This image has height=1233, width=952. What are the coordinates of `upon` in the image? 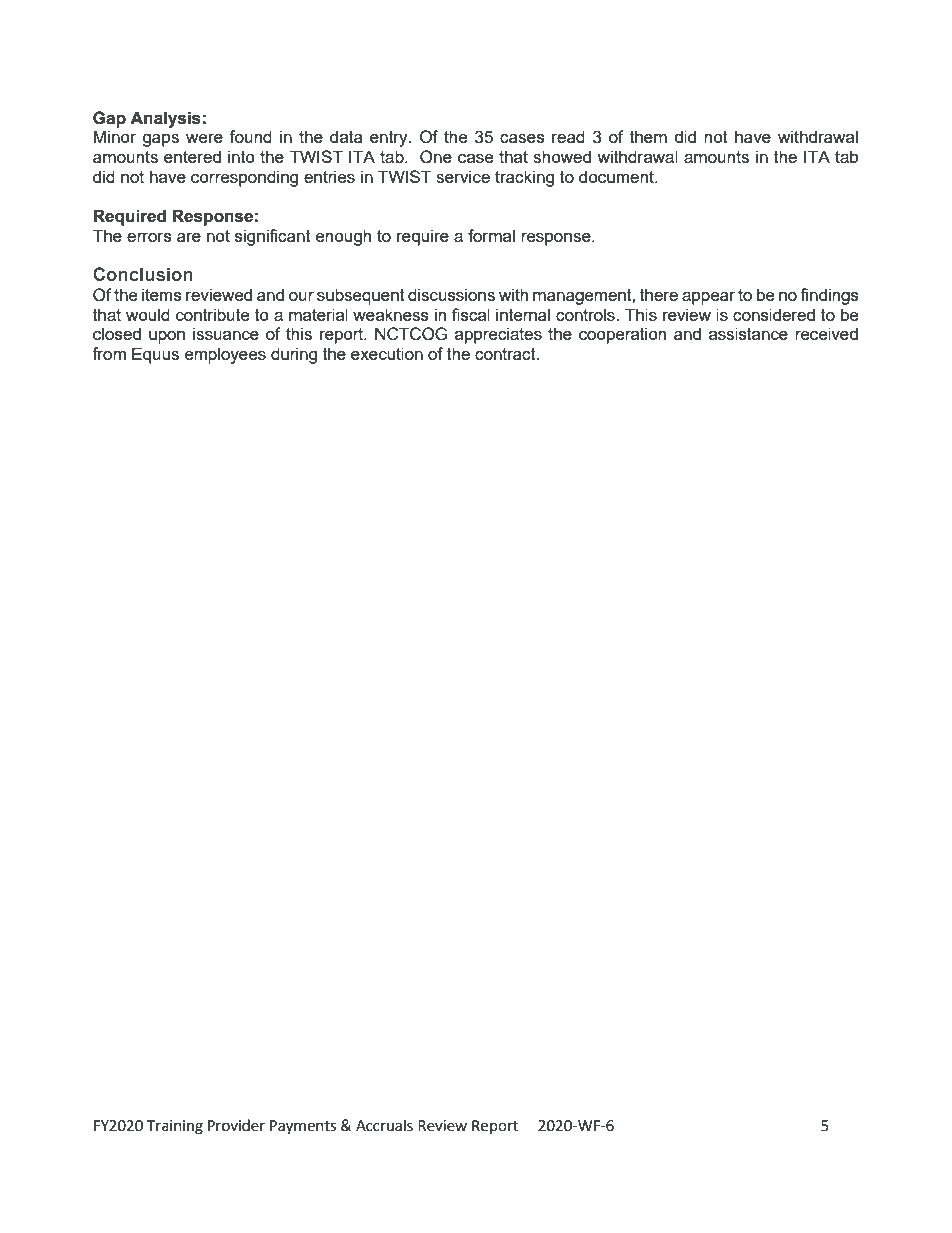 It's located at (167, 337).
